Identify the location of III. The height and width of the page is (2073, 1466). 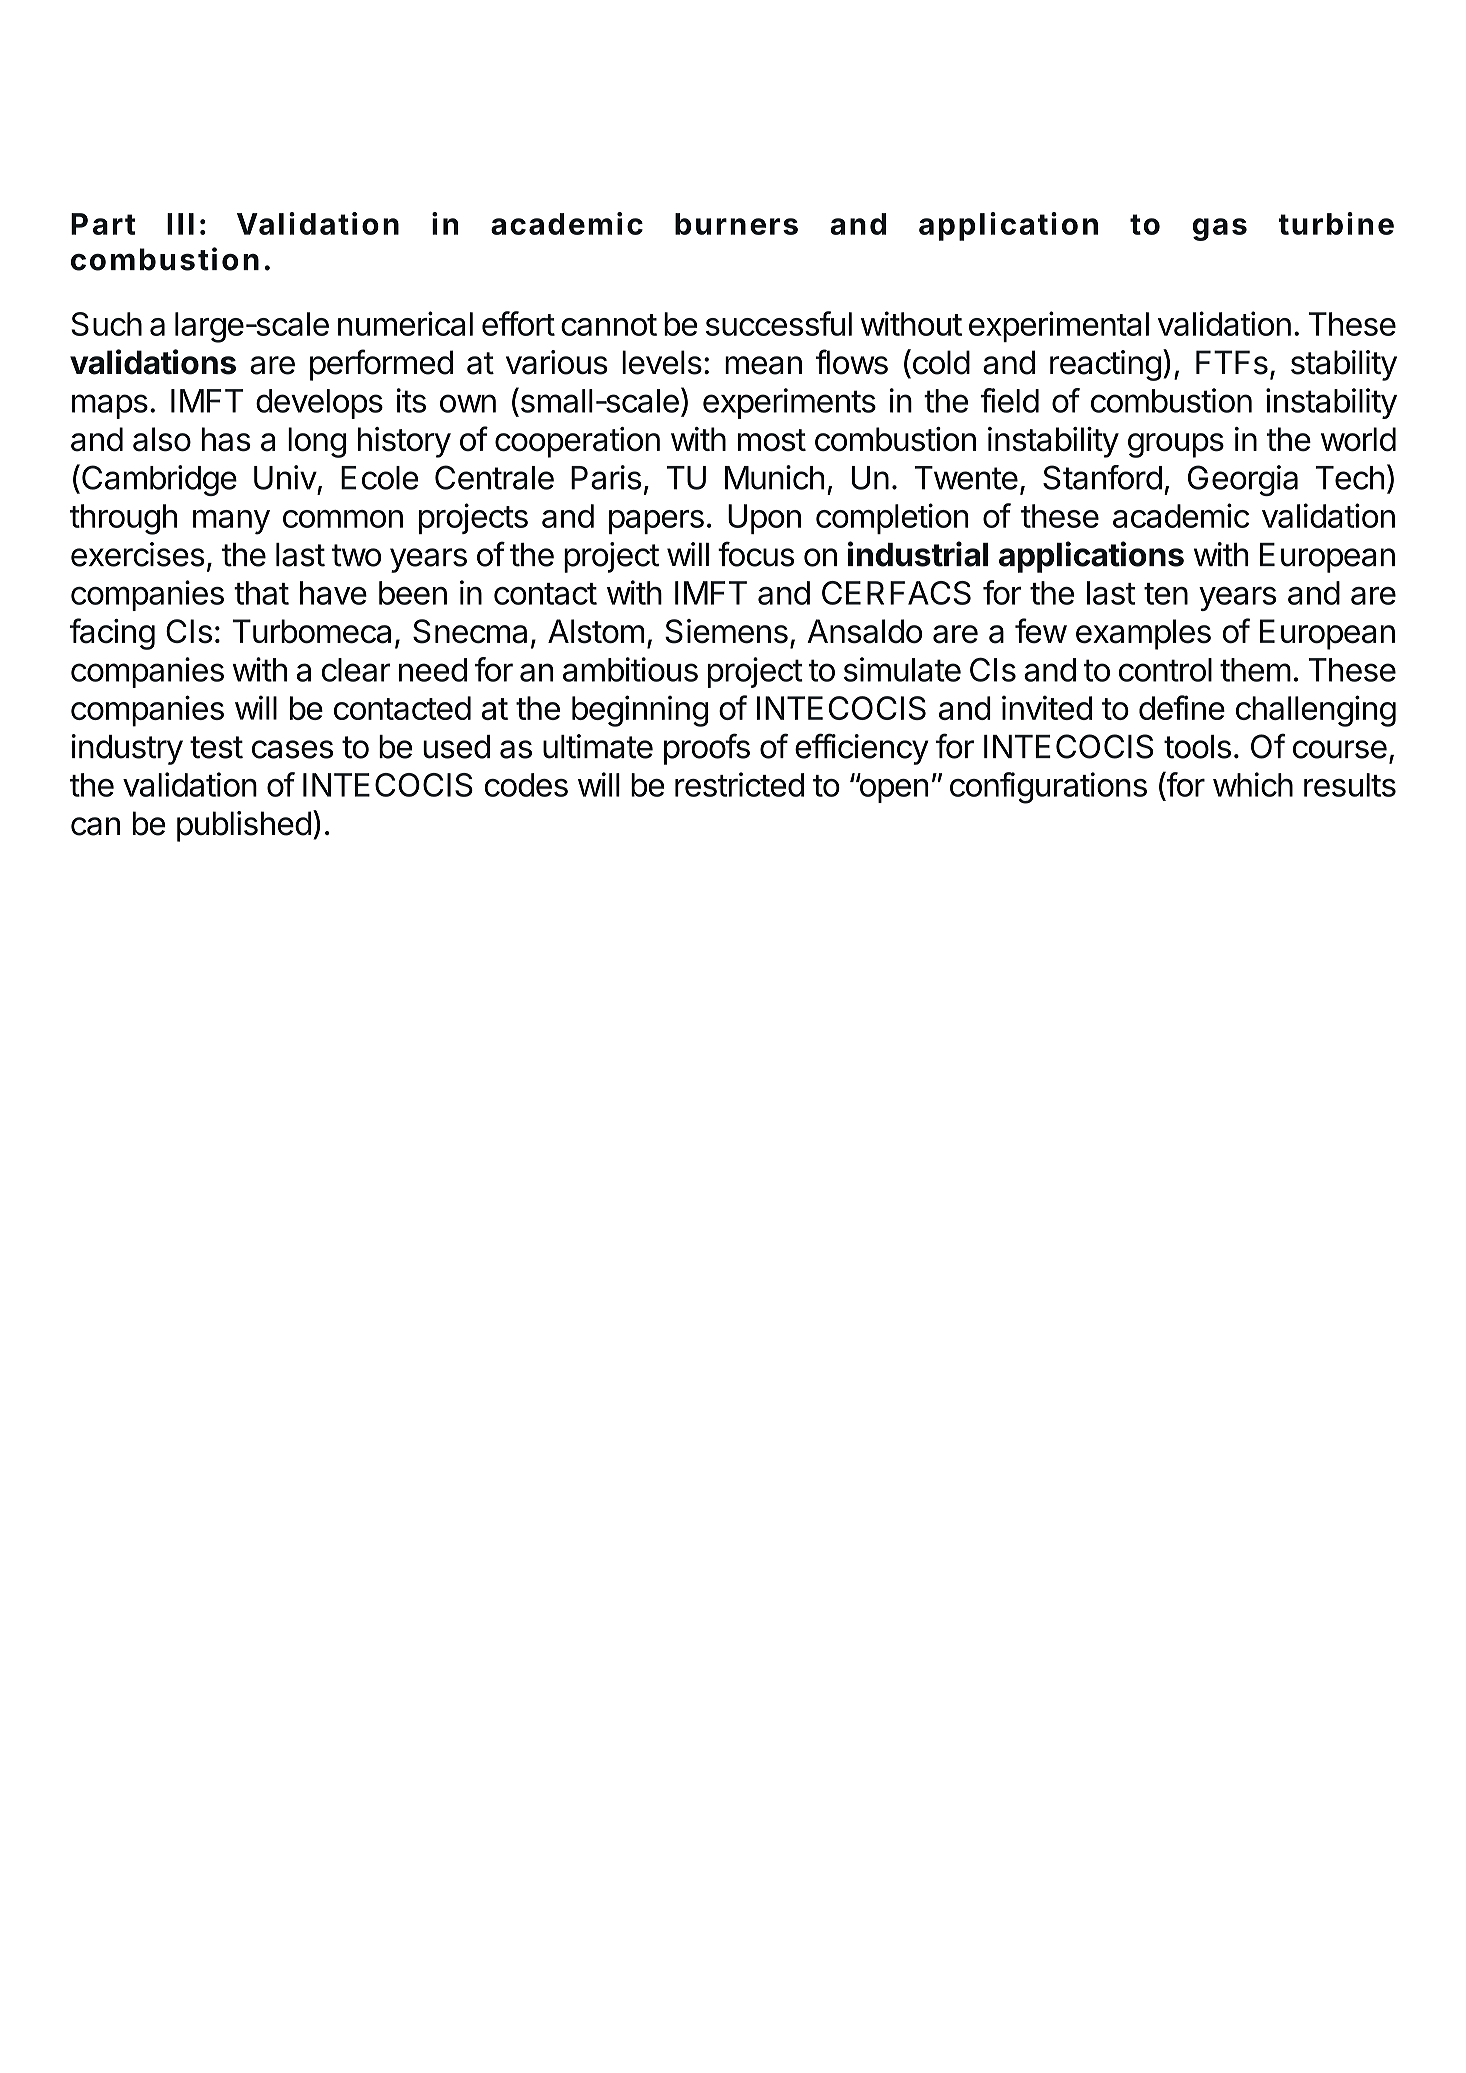
(180, 224).
